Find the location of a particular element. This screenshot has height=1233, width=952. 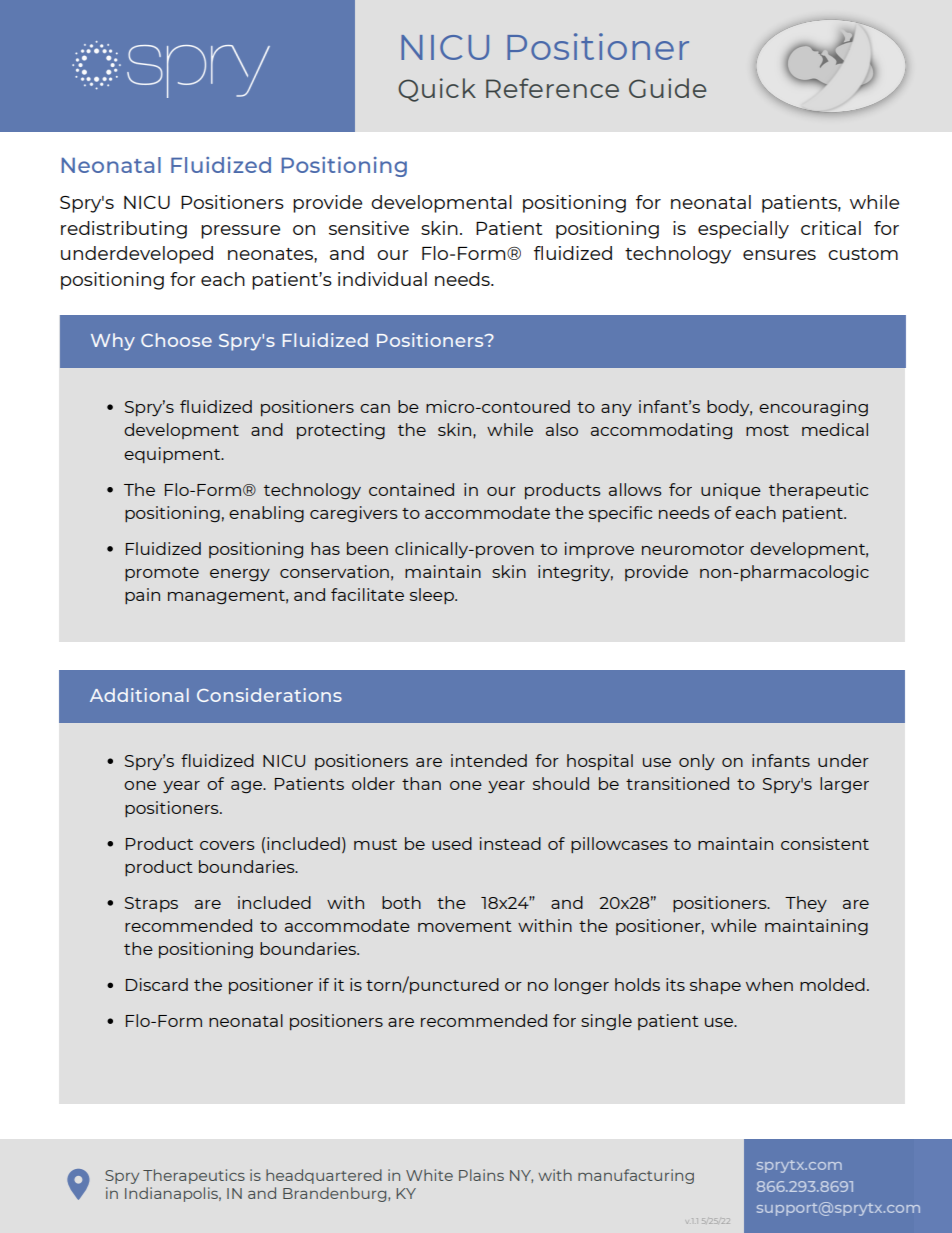

Quick is located at coordinates (437, 90).
